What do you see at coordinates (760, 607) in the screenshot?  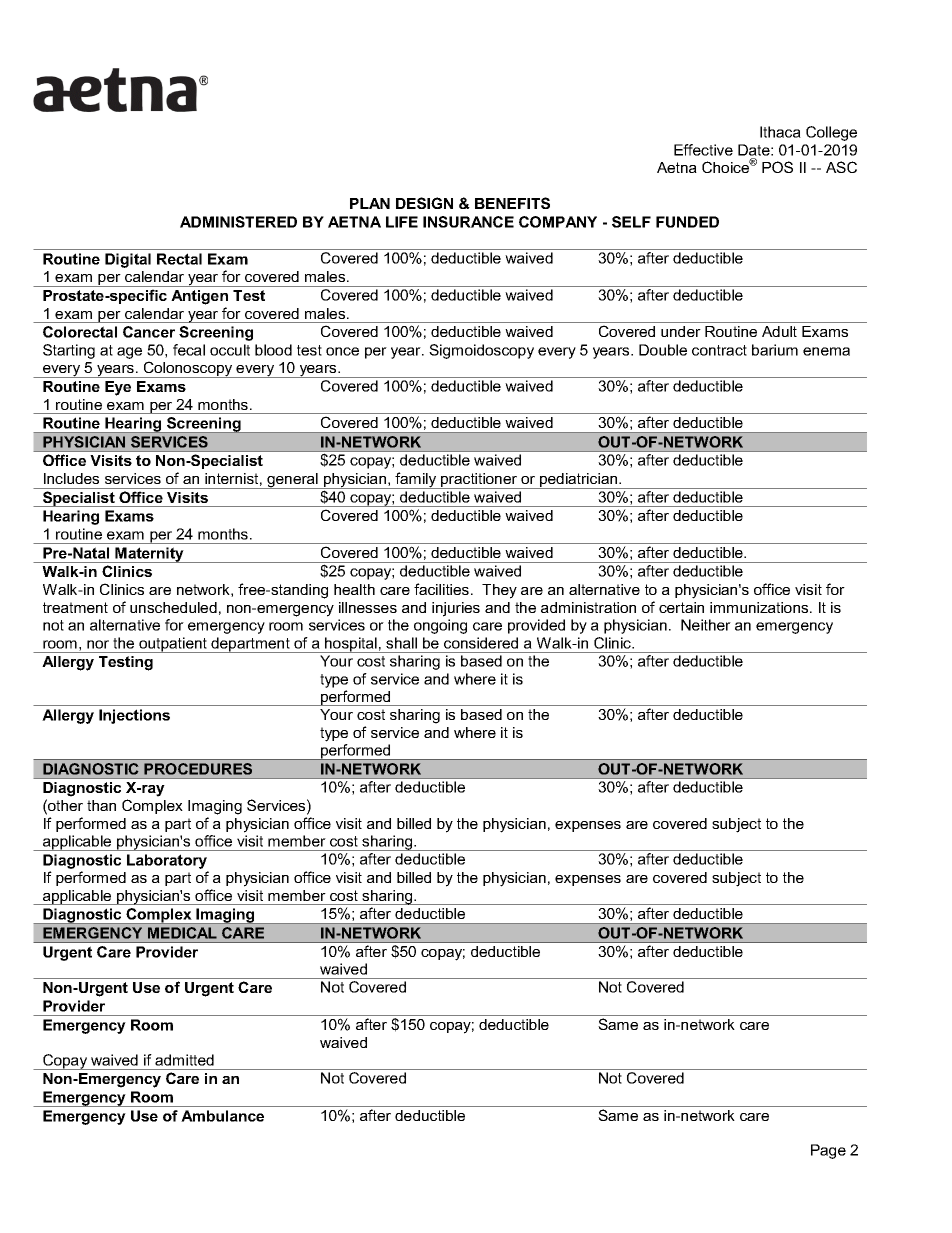 I see `immunizations` at bounding box center [760, 607].
